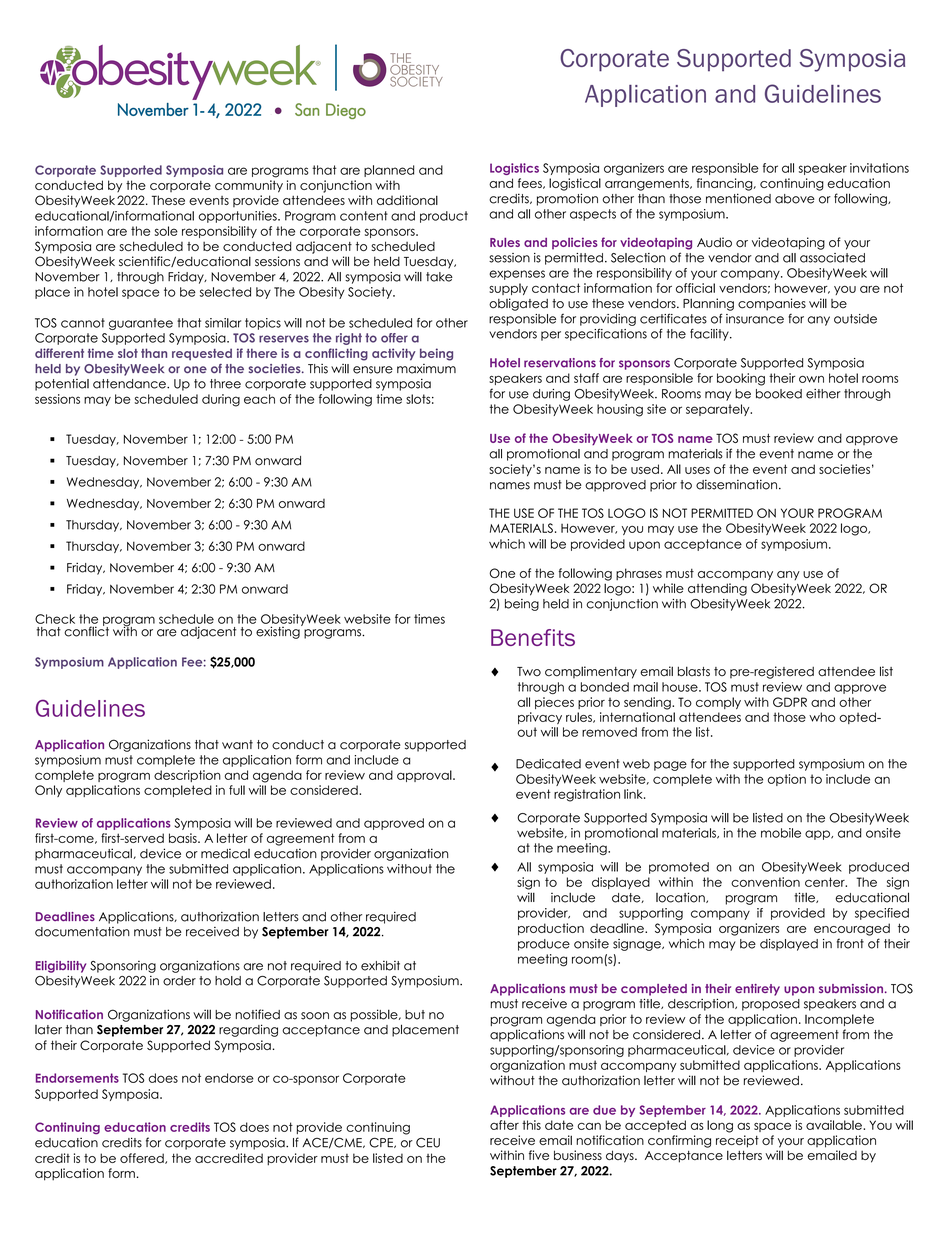  I want to click on mobile, so click(781, 833).
